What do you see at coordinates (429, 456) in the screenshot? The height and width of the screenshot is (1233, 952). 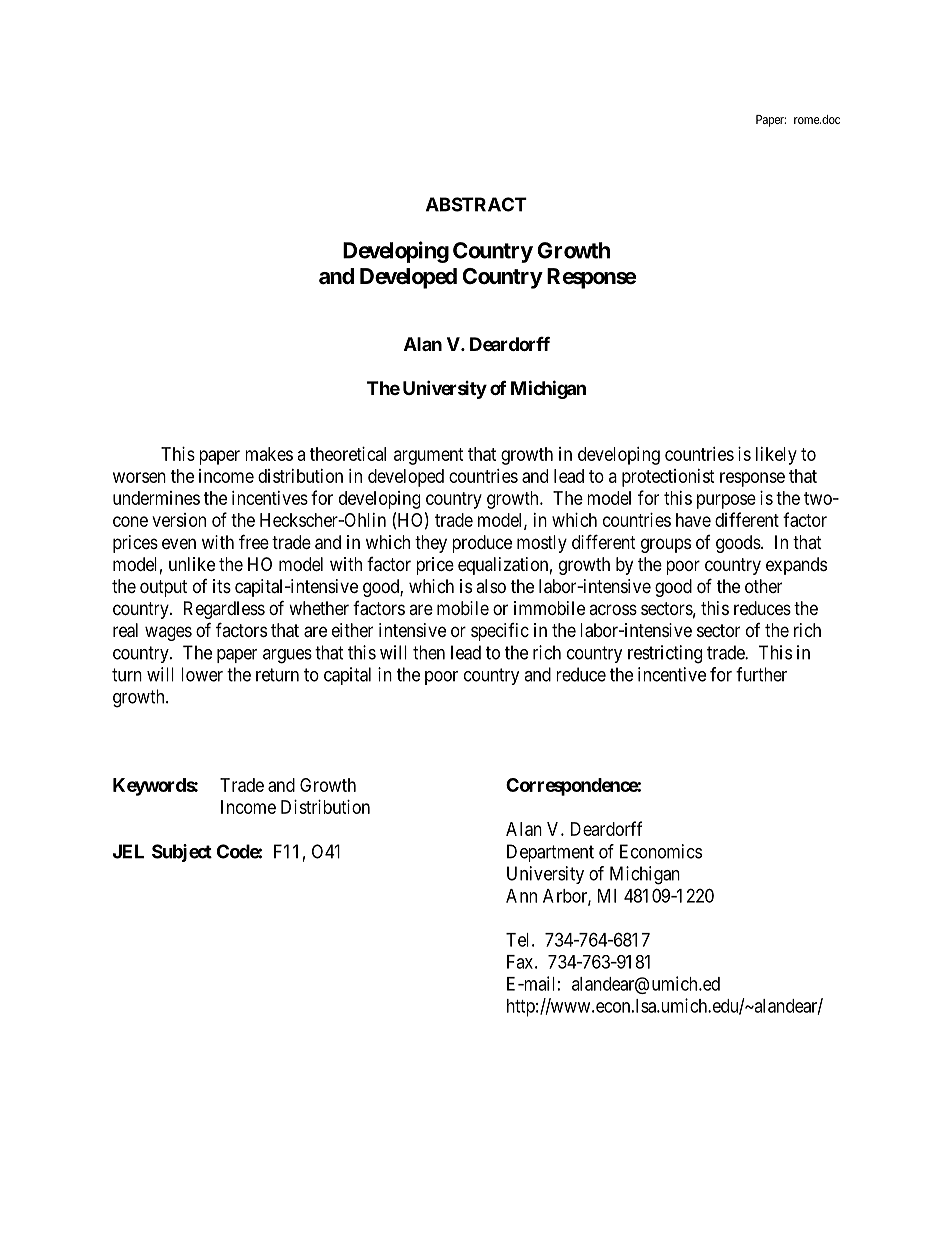 I see `argument` at bounding box center [429, 456].
